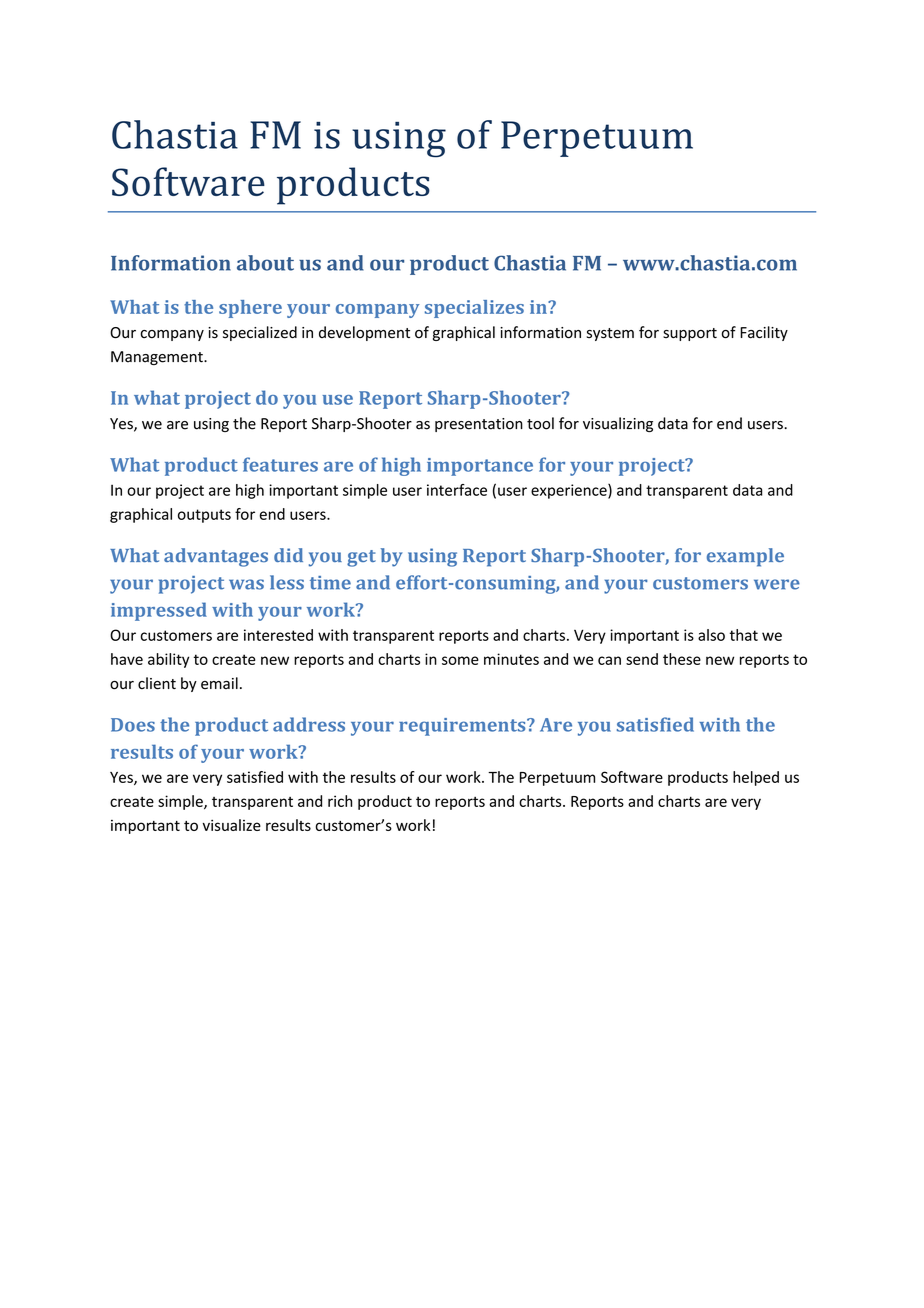 The width and height of the document is (924, 1308). I want to click on visualizing, so click(618, 424).
